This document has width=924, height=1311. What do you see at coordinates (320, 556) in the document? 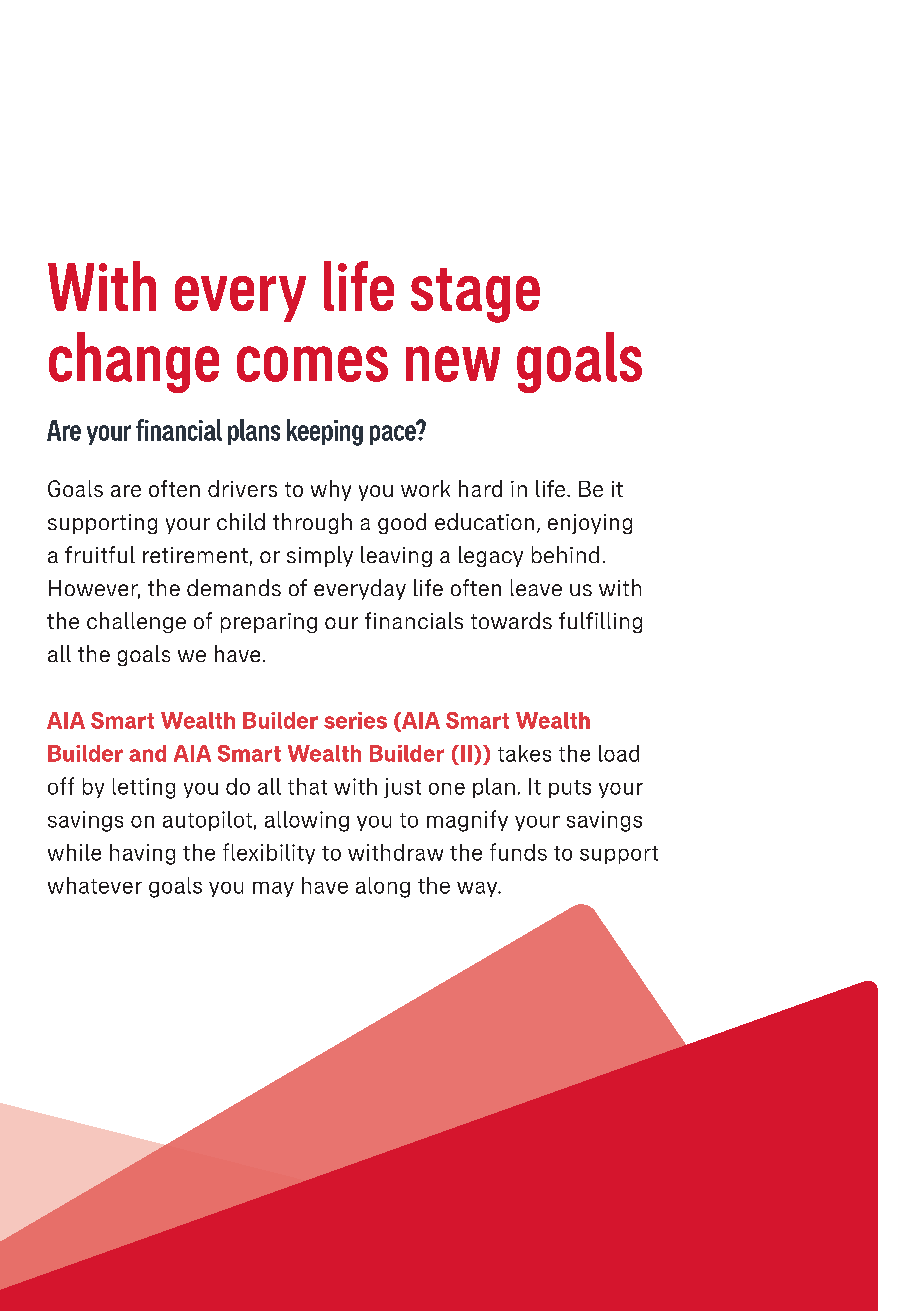
I see `simply` at bounding box center [320, 556].
